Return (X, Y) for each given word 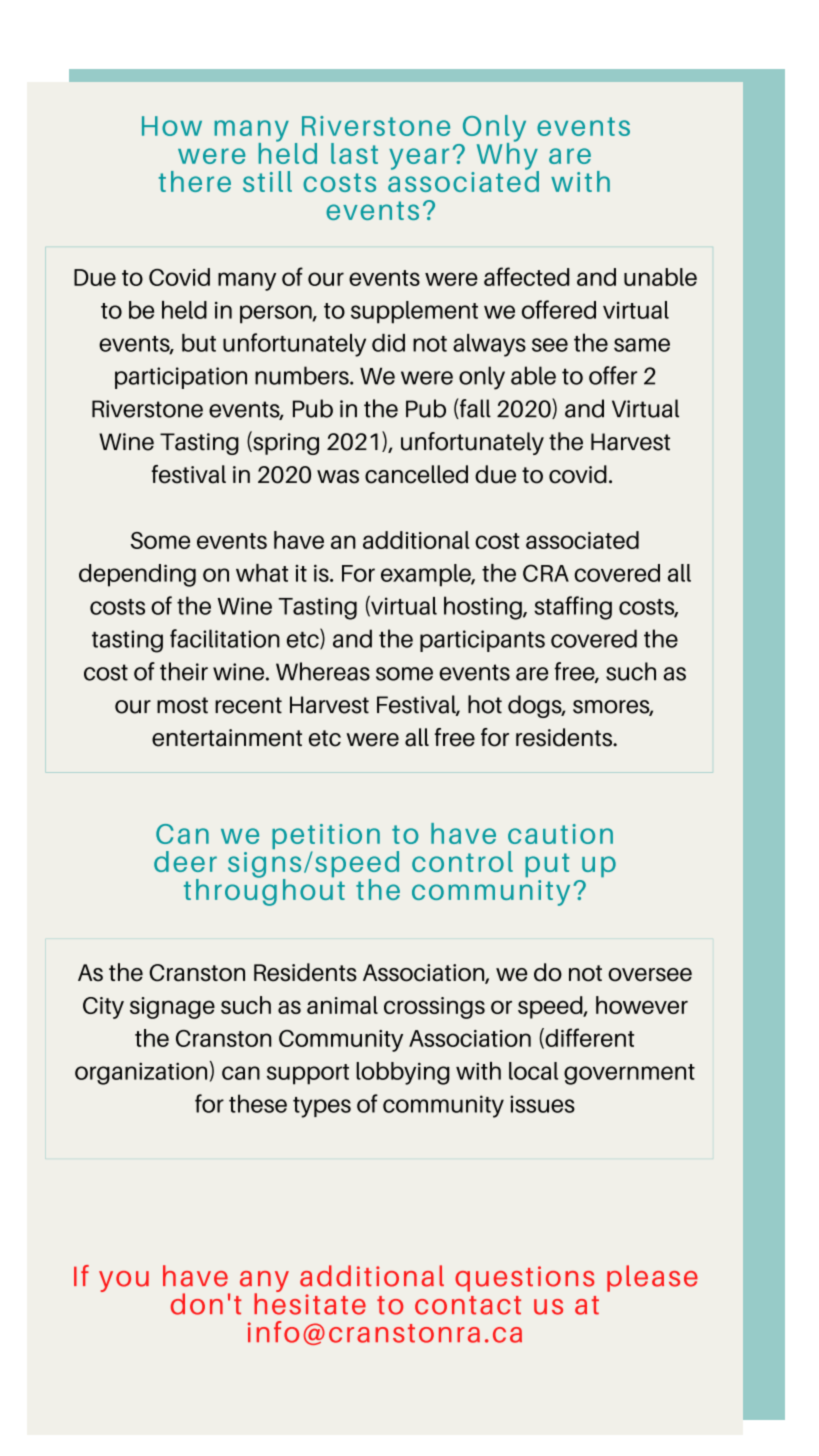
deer (185, 861)
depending (137, 575)
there (195, 181)
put (547, 865)
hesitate (310, 1303)
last (354, 153)
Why (508, 156)
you (124, 1281)
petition (326, 838)
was (338, 477)
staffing (573, 608)
